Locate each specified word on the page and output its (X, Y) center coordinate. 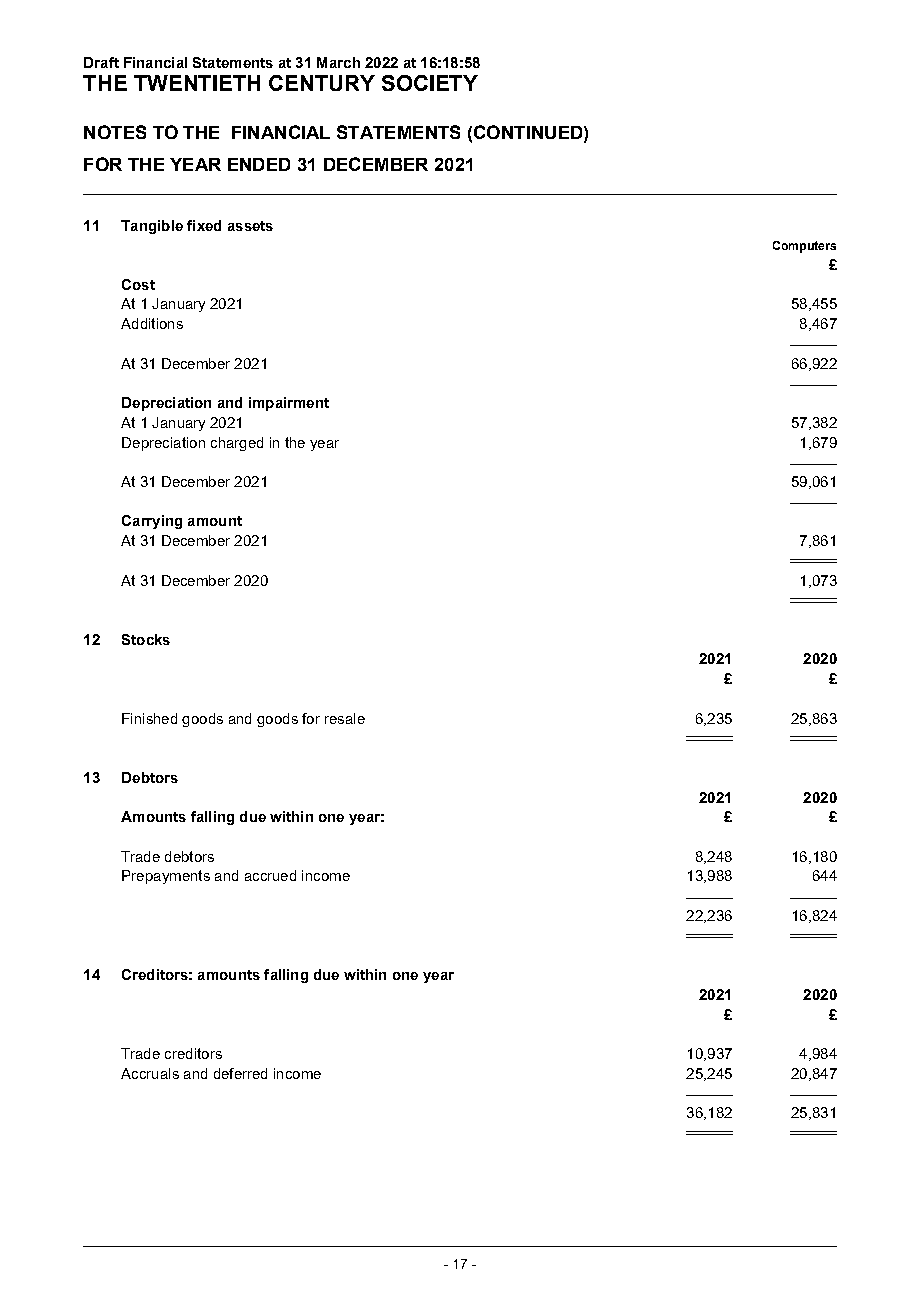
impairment (289, 404)
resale (345, 718)
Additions (152, 323)
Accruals (150, 1073)
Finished (149, 718)
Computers (804, 247)
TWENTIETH (197, 83)
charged (237, 444)
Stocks (146, 639)
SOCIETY (430, 83)
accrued (270, 875)
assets (250, 226)
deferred (240, 1073)
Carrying (152, 522)
